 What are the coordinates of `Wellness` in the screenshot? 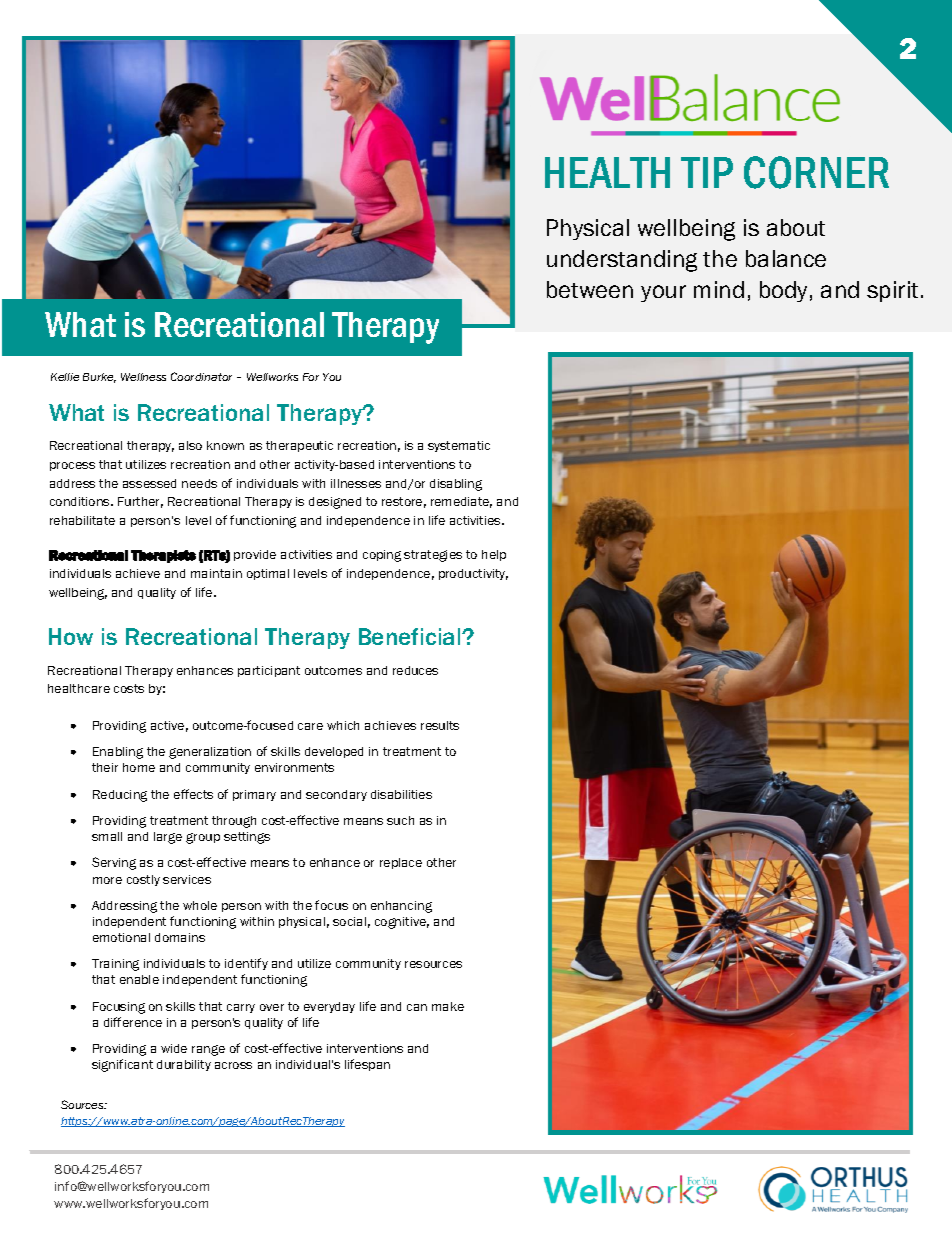 It's located at (143, 377).
